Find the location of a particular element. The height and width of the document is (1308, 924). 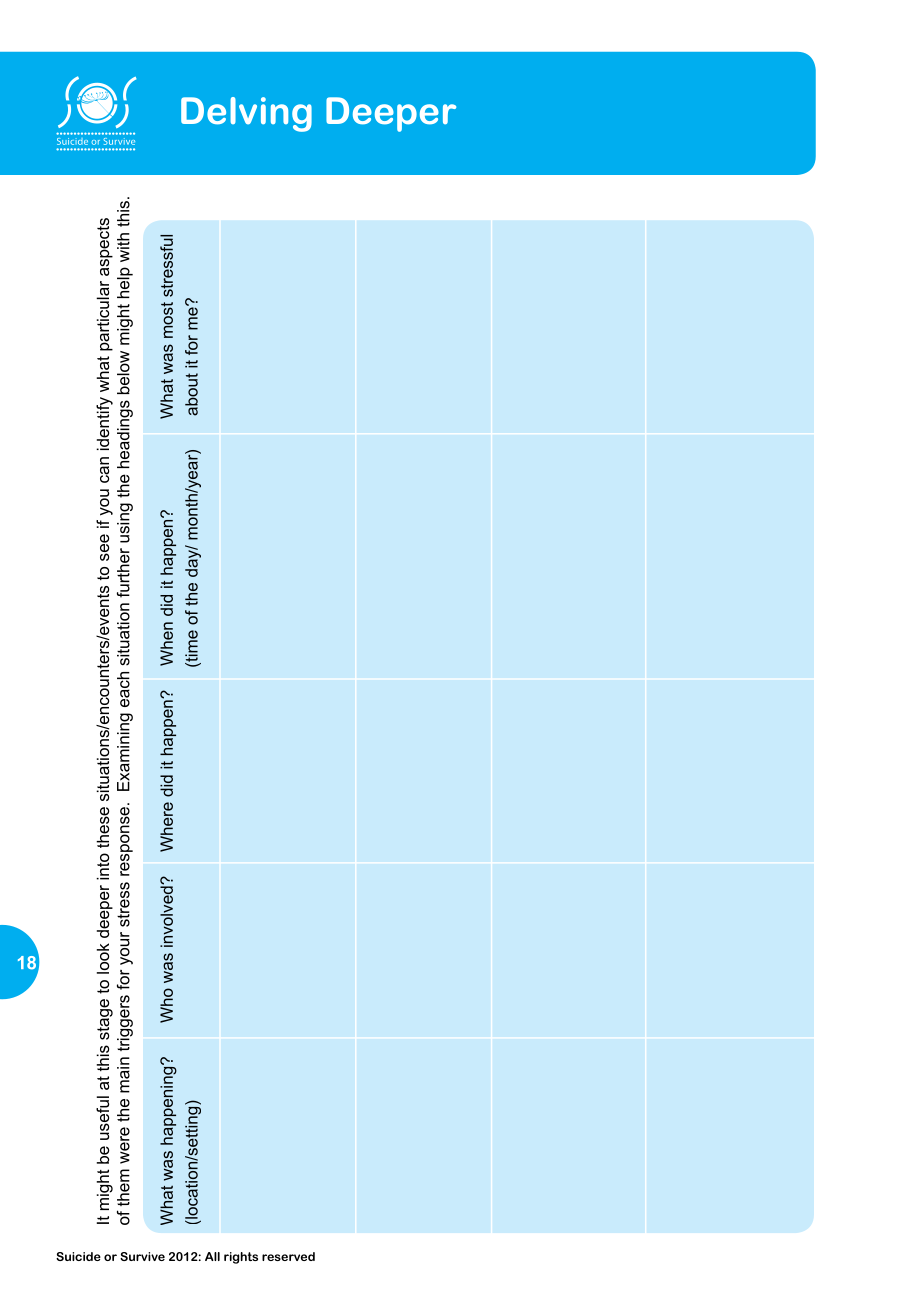

reserved is located at coordinates (288, 1256).
